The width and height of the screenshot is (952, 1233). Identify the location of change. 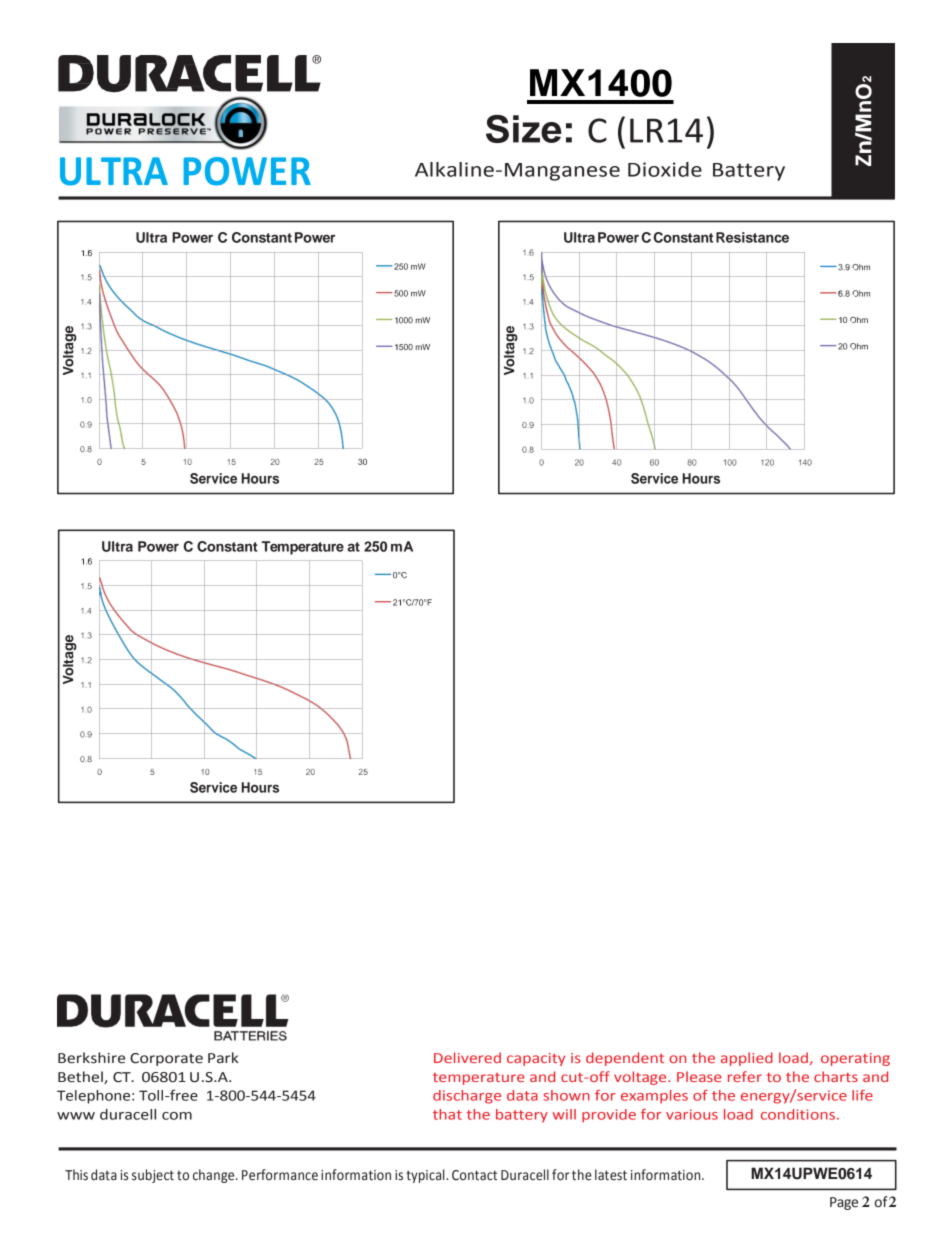
(215, 1176).
